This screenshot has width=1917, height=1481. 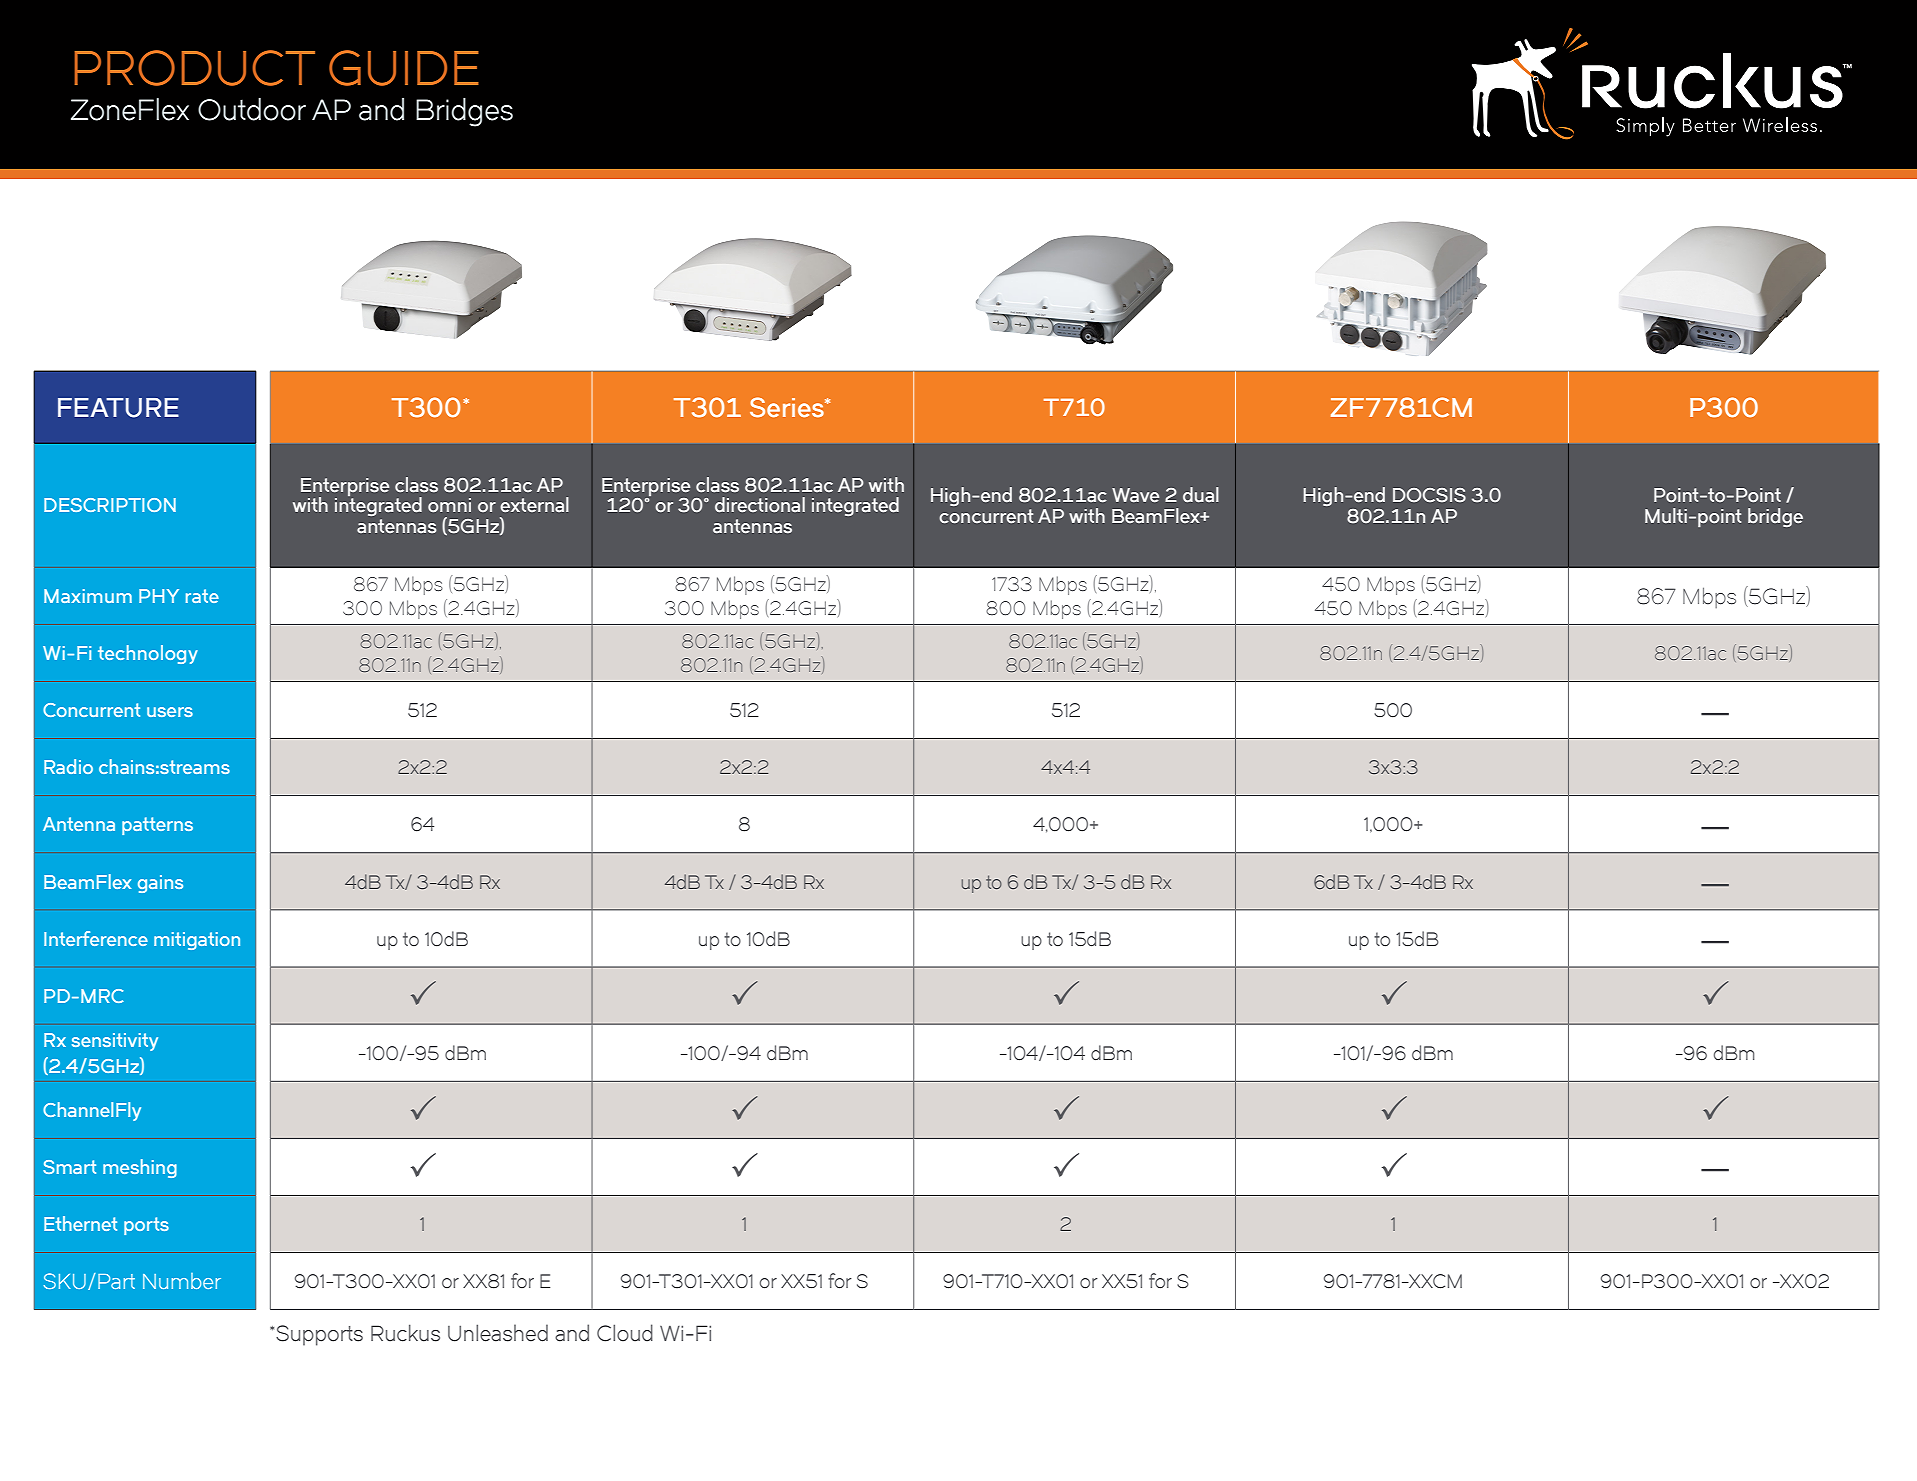 What do you see at coordinates (760, 505) in the screenshot?
I see `directional` at bounding box center [760, 505].
